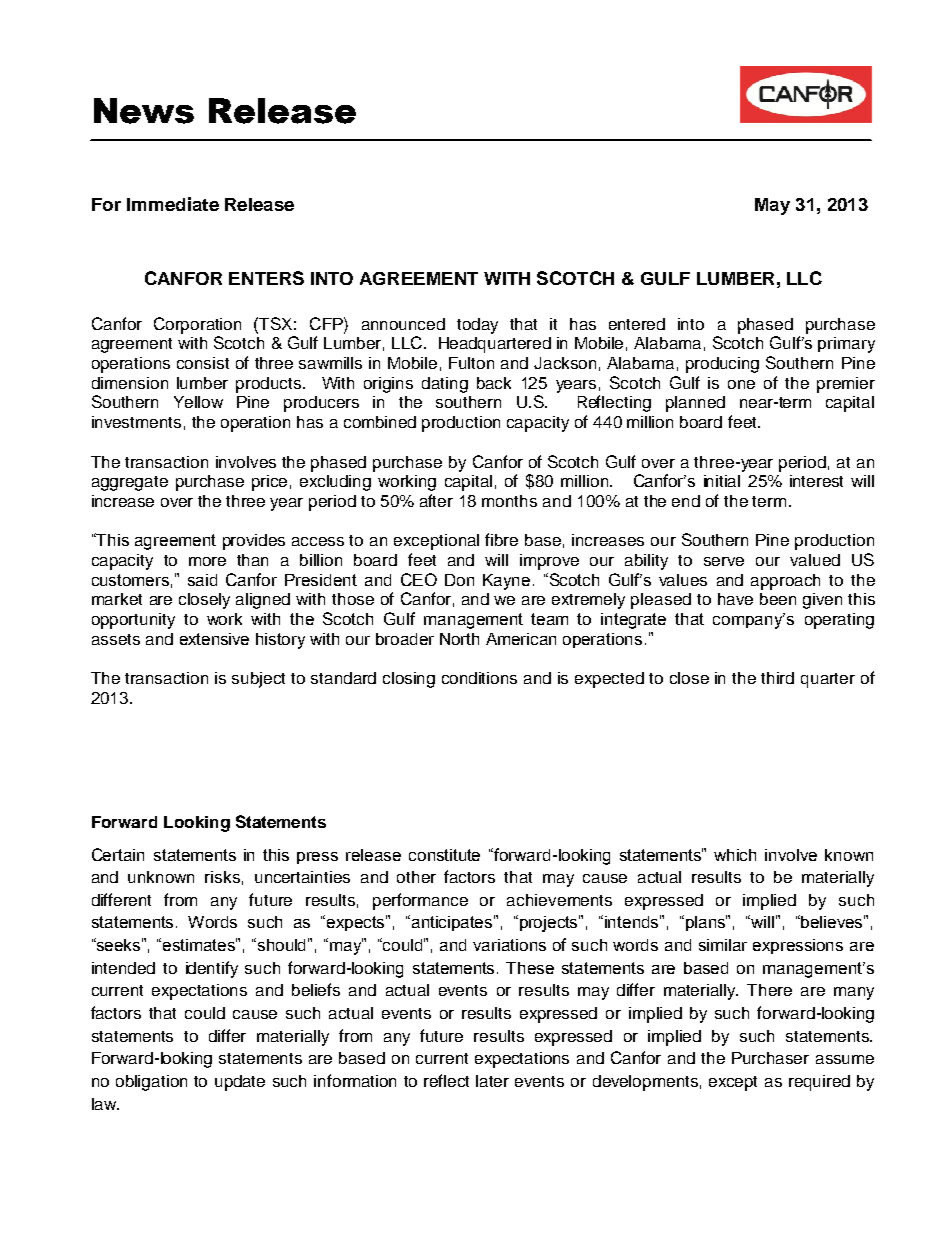  What do you see at coordinates (477, 326) in the screenshot?
I see `today` at bounding box center [477, 326].
